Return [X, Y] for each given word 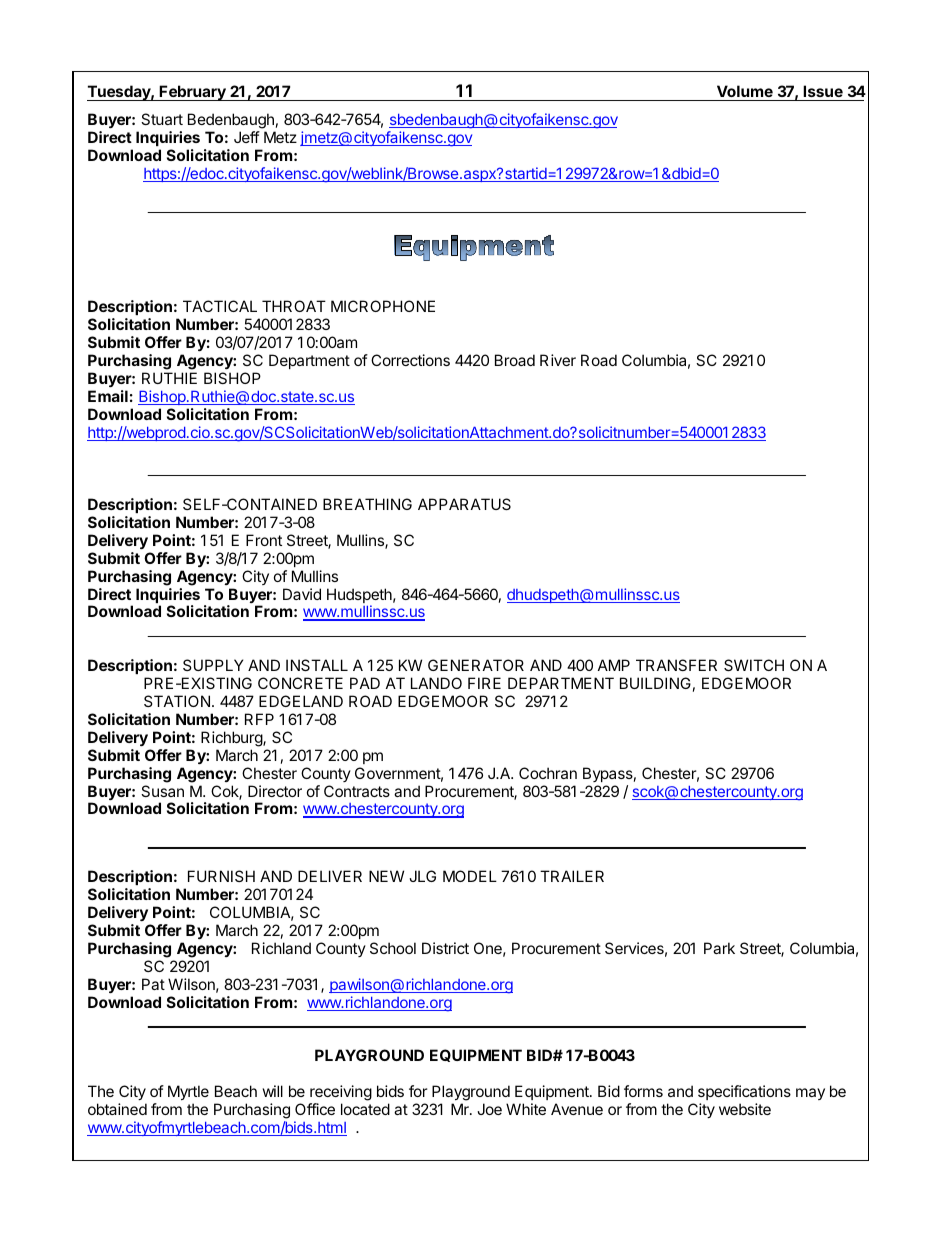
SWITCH [754, 665]
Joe [489, 1109]
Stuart [162, 119]
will [273, 1091]
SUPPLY [213, 665]
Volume [745, 91]
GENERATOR [476, 665]
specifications [744, 1092]
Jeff [247, 137]
